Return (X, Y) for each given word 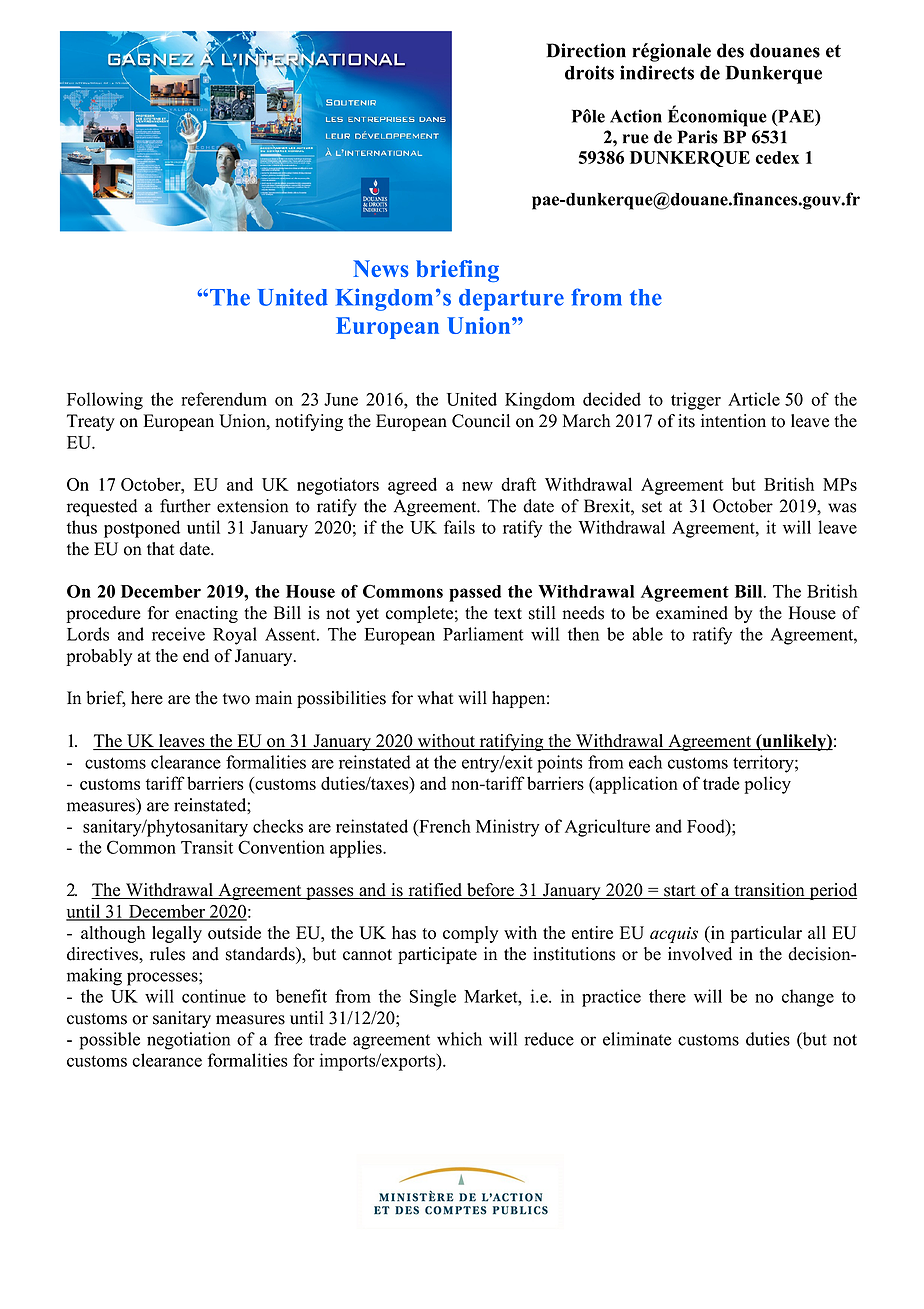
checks (278, 826)
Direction (586, 50)
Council (481, 421)
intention (733, 421)
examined (692, 613)
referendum (224, 399)
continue (214, 996)
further (185, 506)
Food (707, 826)
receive (178, 634)
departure (511, 300)
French (444, 826)
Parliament (483, 634)
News (381, 268)
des (730, 50)
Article (754, 399)
